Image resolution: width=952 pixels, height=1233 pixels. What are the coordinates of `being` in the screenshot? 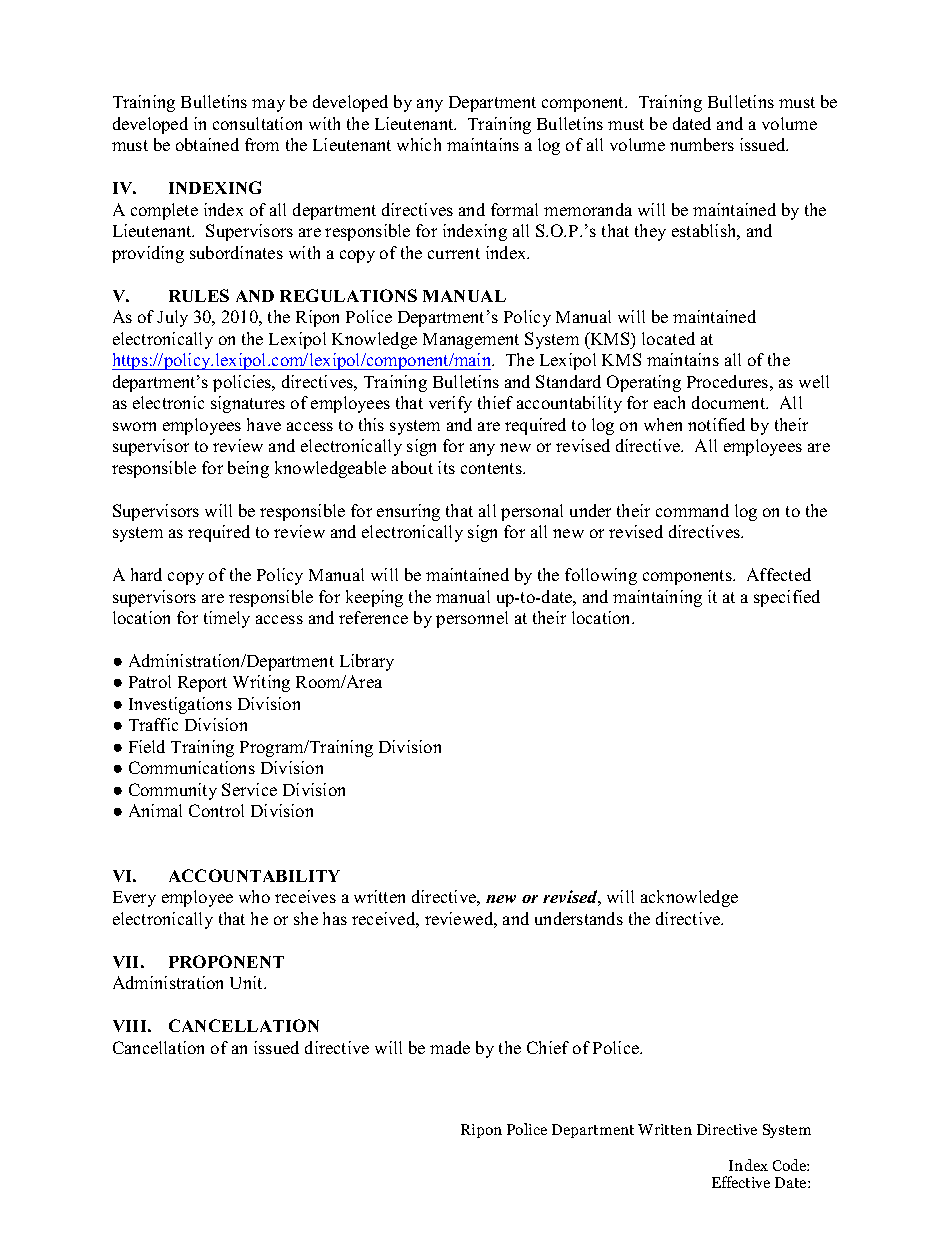 It's located at (248, 469).
